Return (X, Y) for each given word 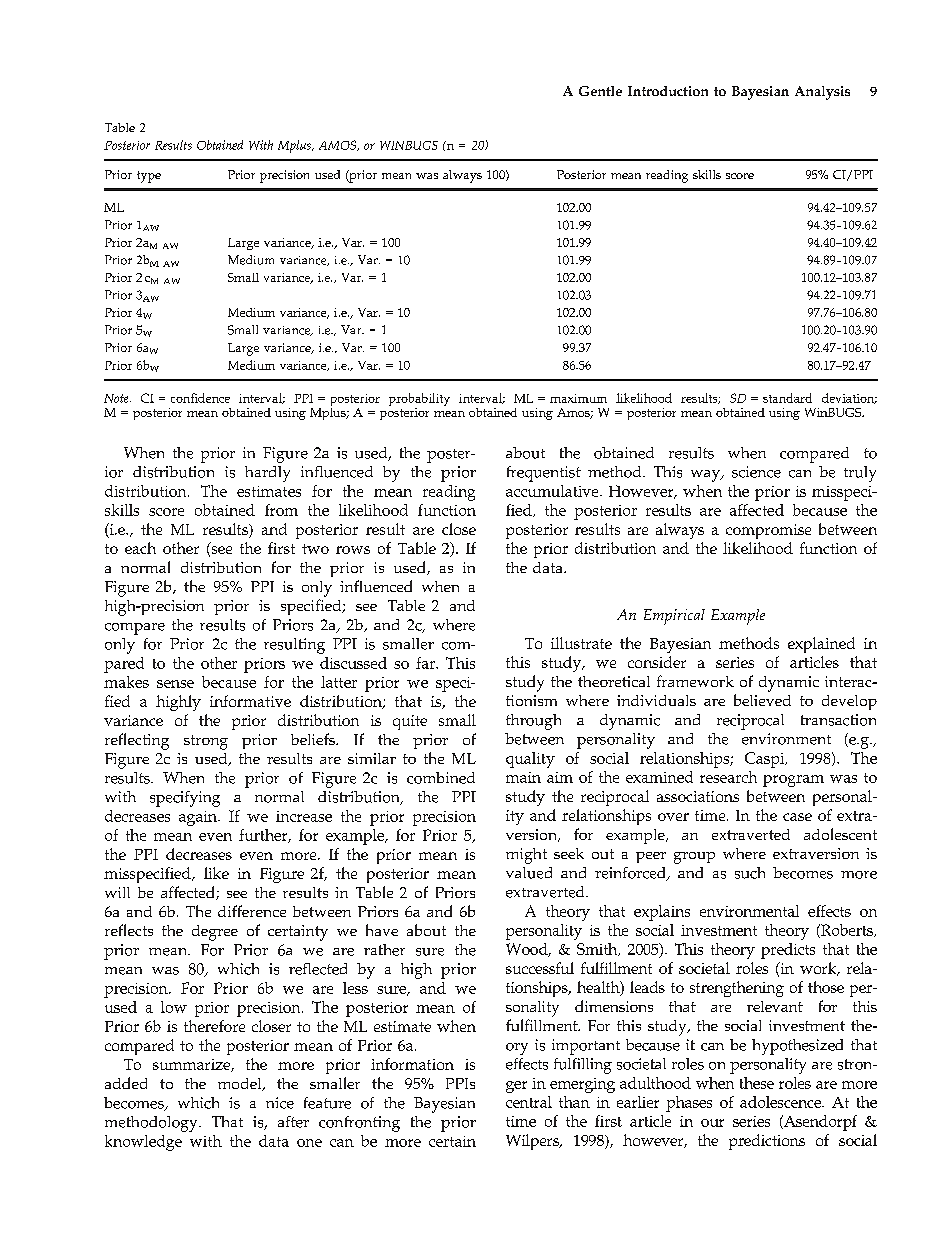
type (149, 177)
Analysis (822, 93)
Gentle (600, 91)
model (241, 1084)
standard (787, 398)
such (750, 873)
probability (419, 401)
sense (175, 684)
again (199, 818)
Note (117, 398)
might (526, 856)
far (427, 663)
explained (821, 645)
